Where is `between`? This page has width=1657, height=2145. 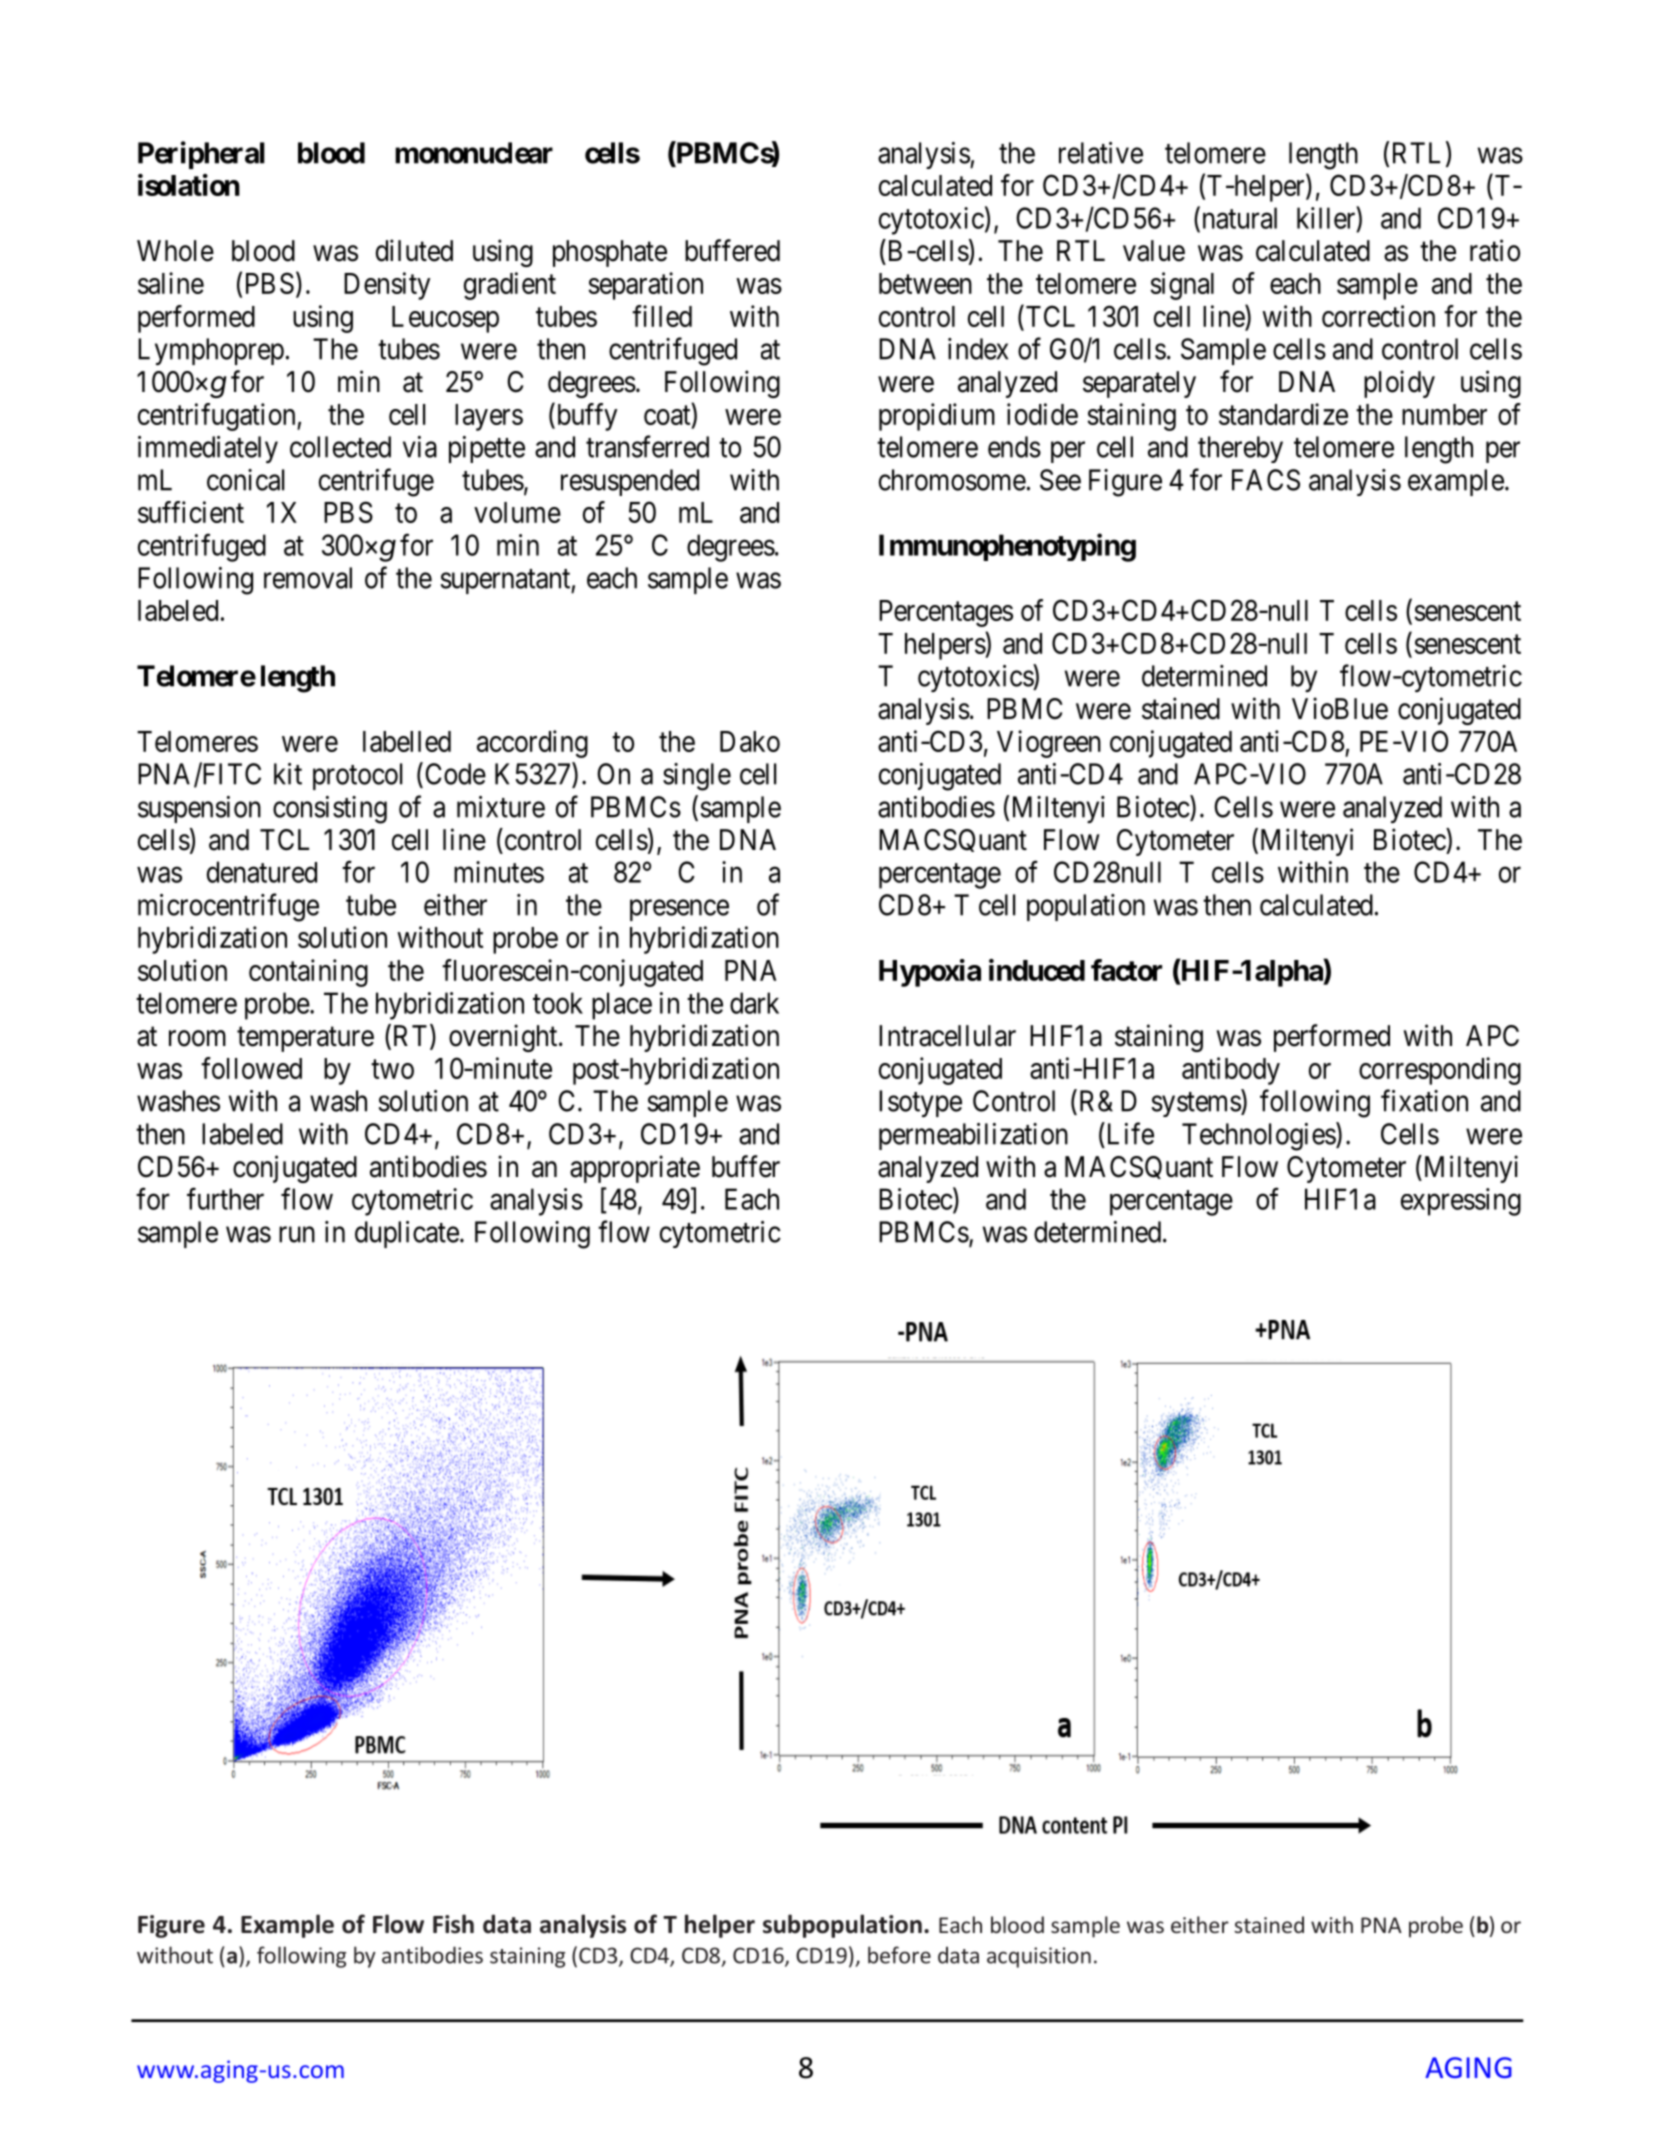 between is located at coordinates (925, 283).
